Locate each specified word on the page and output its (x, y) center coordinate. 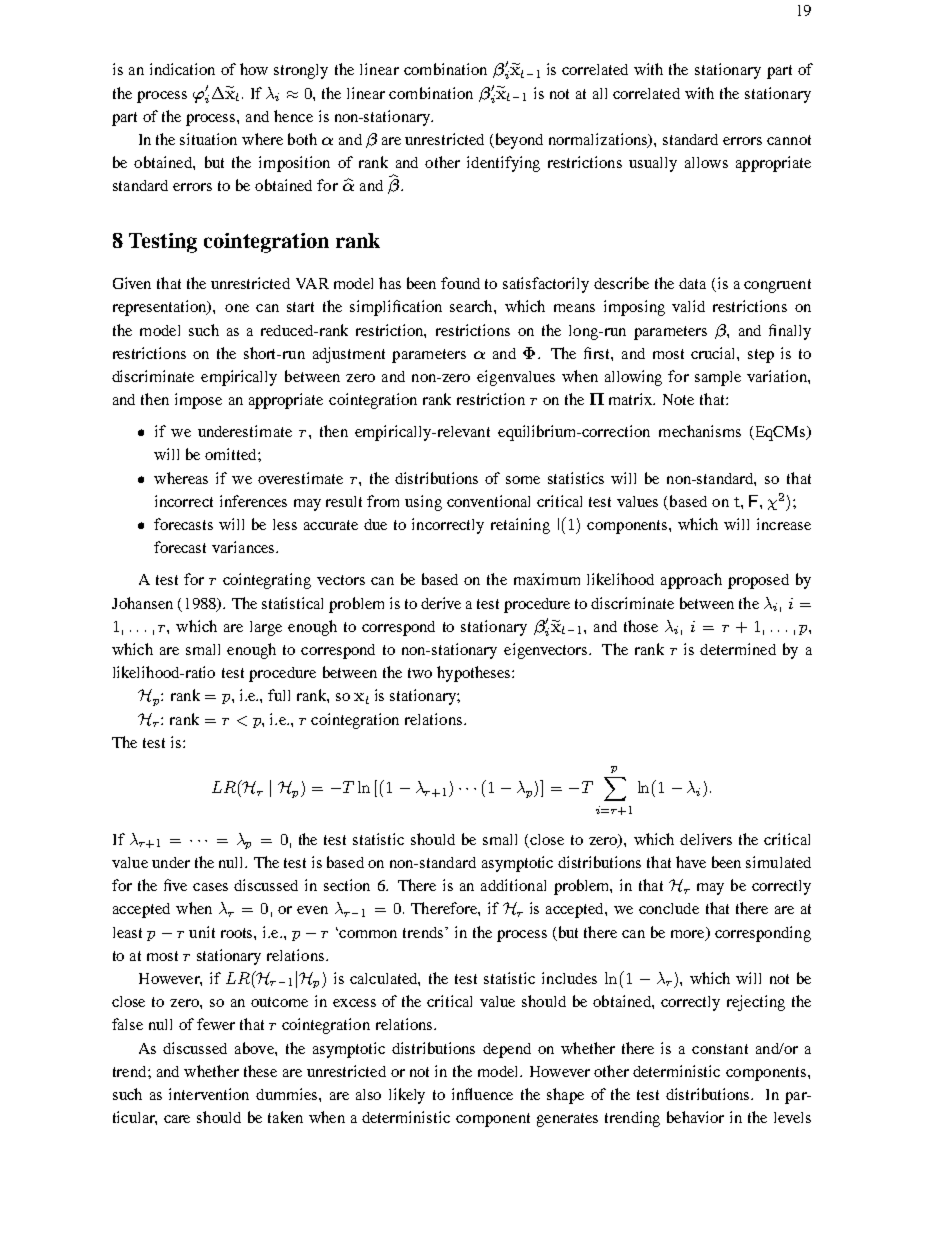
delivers (706, 839)
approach (691, 581)
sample (718, 378)
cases (210, 887)
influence (482, 1094)
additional (513, 885)
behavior (695, 1117)
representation (161, 308)
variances (244, 547)
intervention (209, 1094)
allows (706, 162)
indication (182, 69)
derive (441, 603)
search (472, 306)
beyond (517, 141)
